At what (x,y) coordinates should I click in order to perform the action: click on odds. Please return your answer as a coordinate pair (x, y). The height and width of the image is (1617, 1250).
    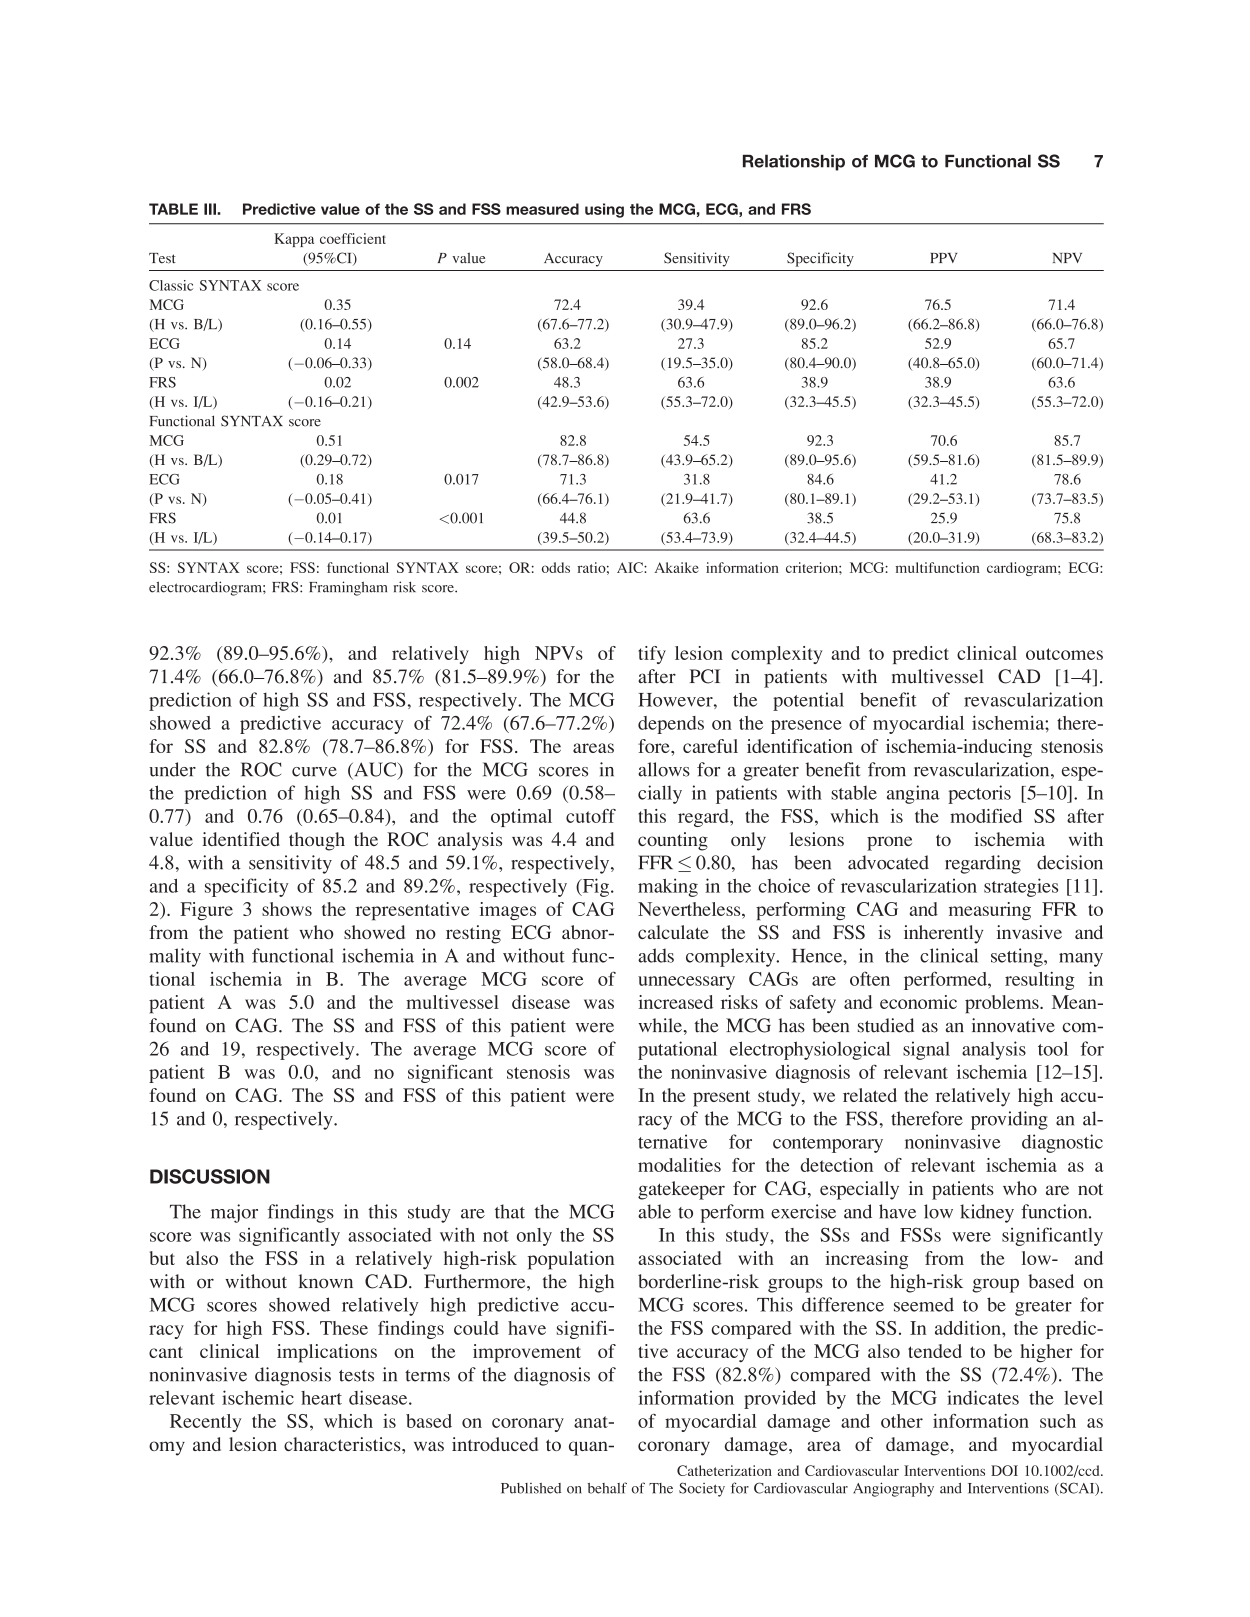
    Looking at the image, I should click on (556, 567).
